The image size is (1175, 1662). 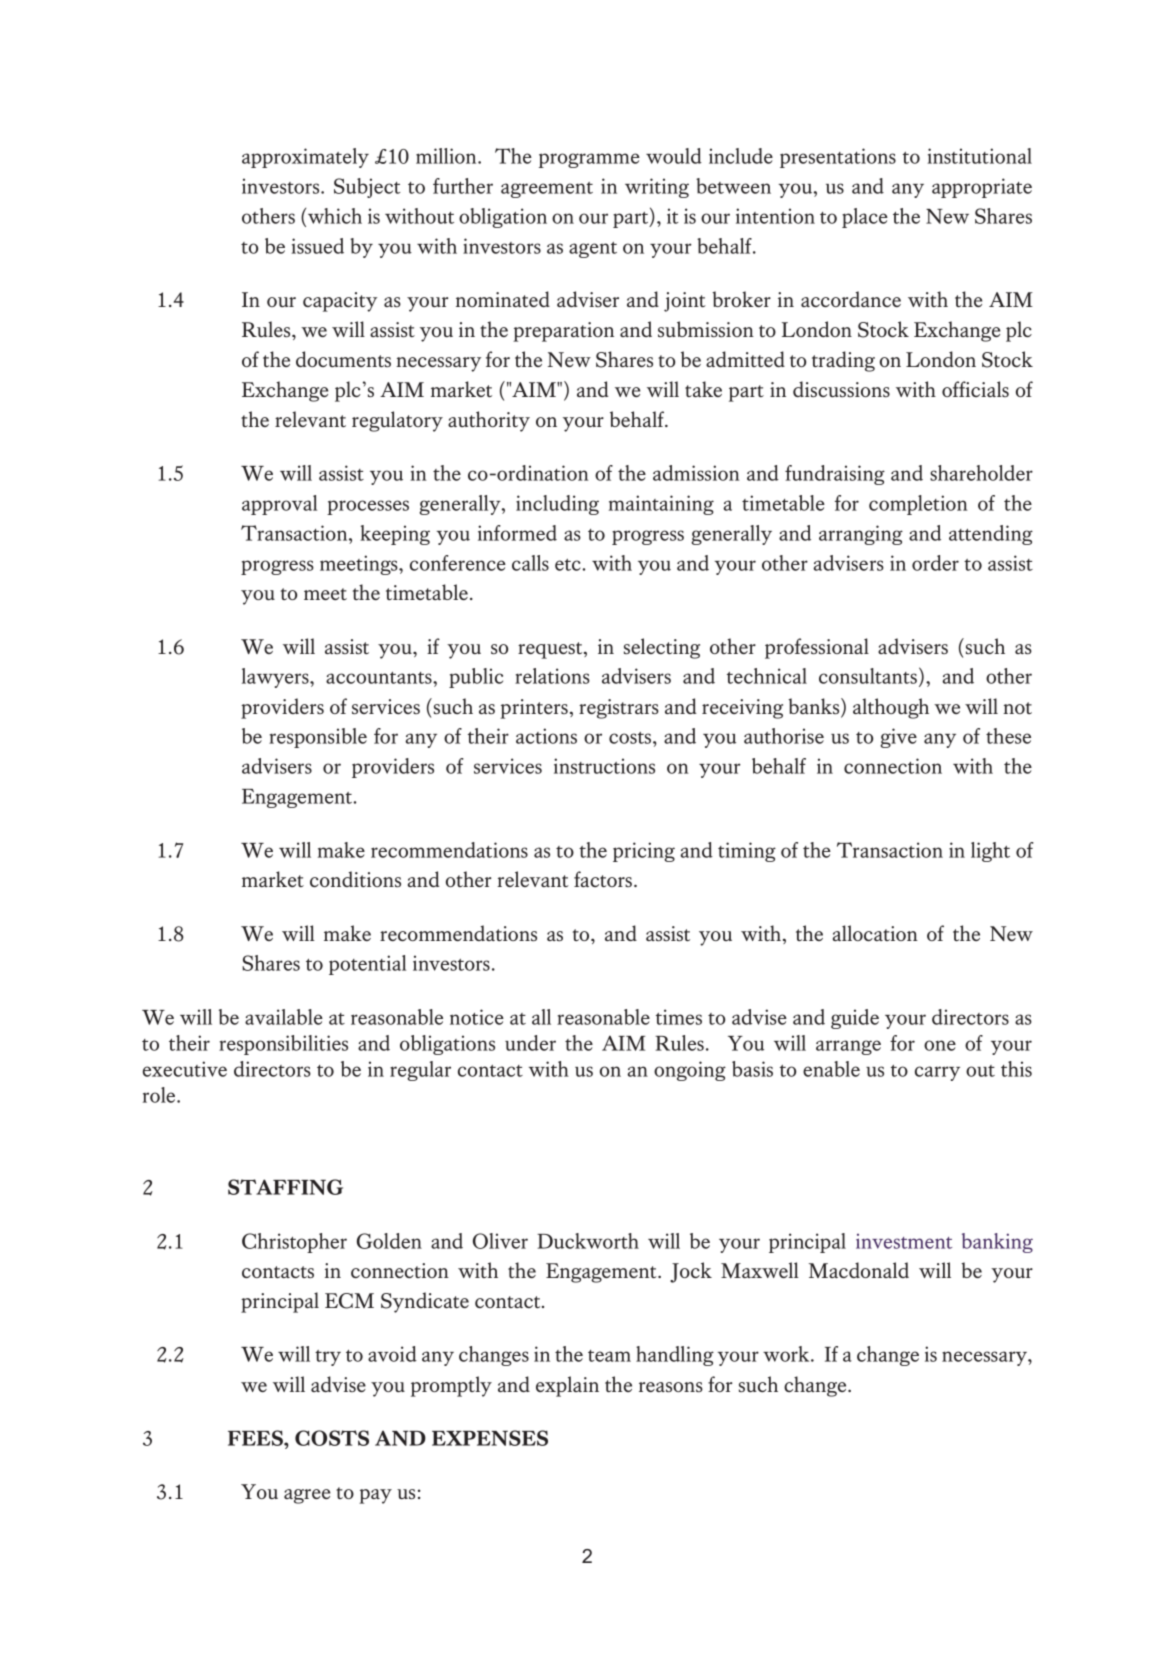 I want to click on FEES, so click(x=256, y=1438).
